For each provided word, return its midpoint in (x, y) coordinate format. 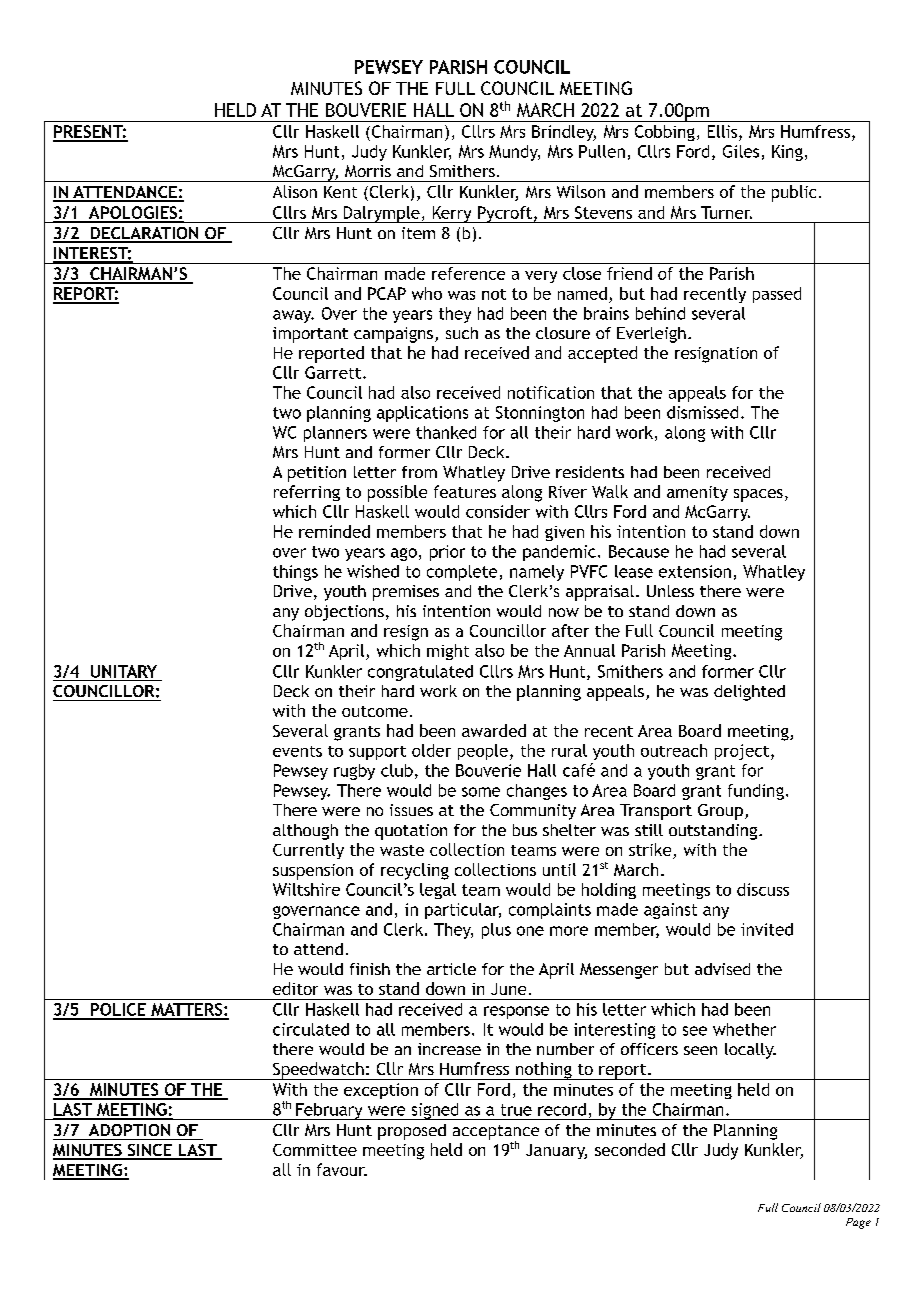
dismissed (702, 412)
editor (295, 988)
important (310, 335)
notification (551, 392)
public (794, 193)
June (508, 989)
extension (695, 571)
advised (722, 969)
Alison (295, 191)
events (297, 751)
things (295, 573)
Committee (315, 1150)
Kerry (452, 214)
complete (462, 573)
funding (756, 792)
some (481, 792)
